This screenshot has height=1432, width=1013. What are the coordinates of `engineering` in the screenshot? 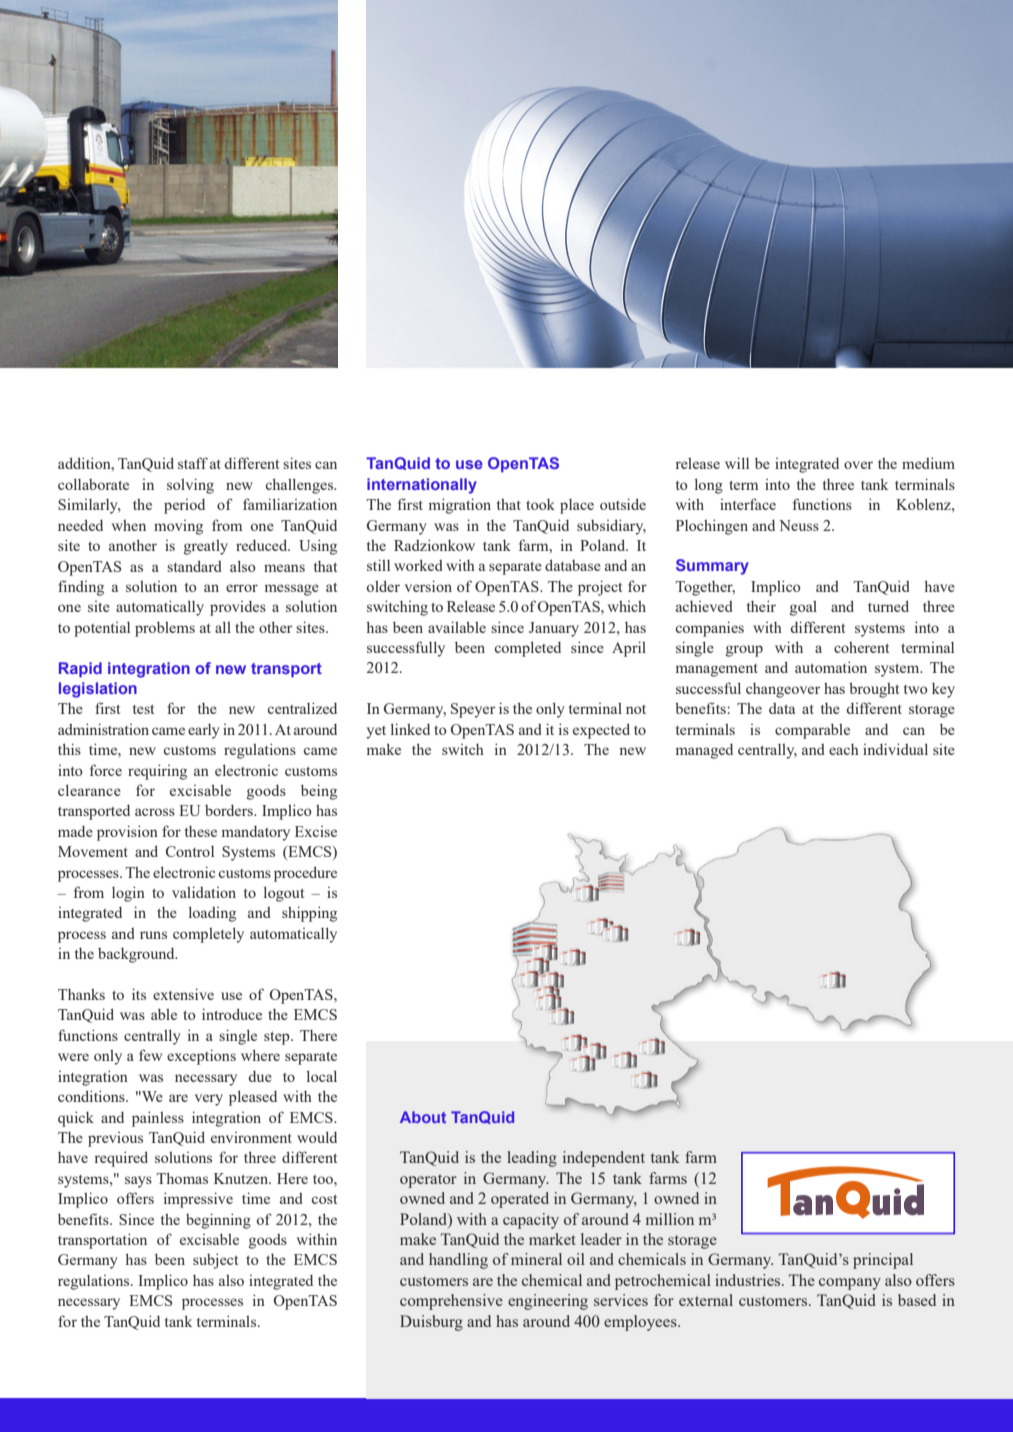 It's located at (548, 1302).
